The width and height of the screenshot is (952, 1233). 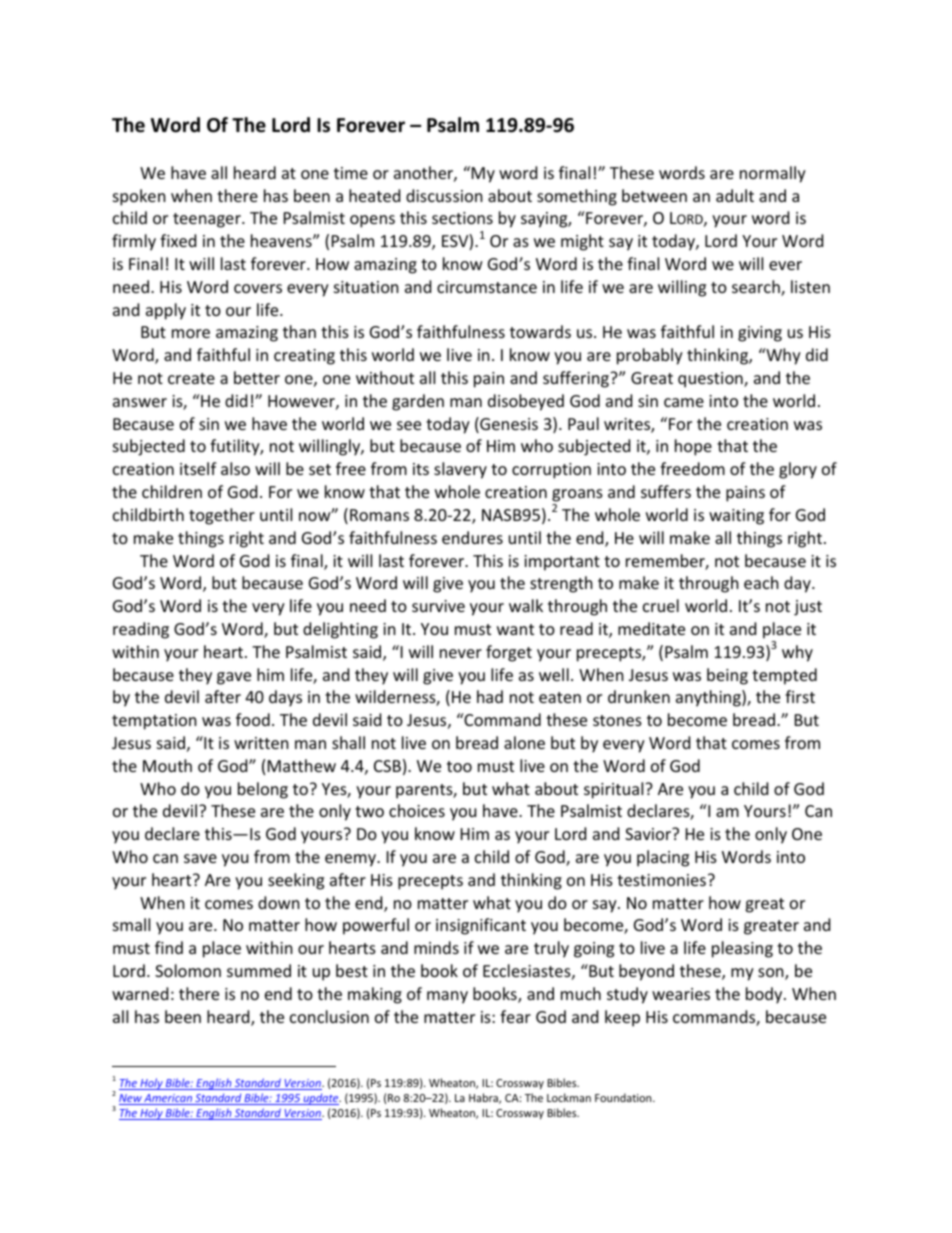 What do you see at coordinates (168, 1099) in the screenshot?
I see `American` at bounding box center [168, 1099].
